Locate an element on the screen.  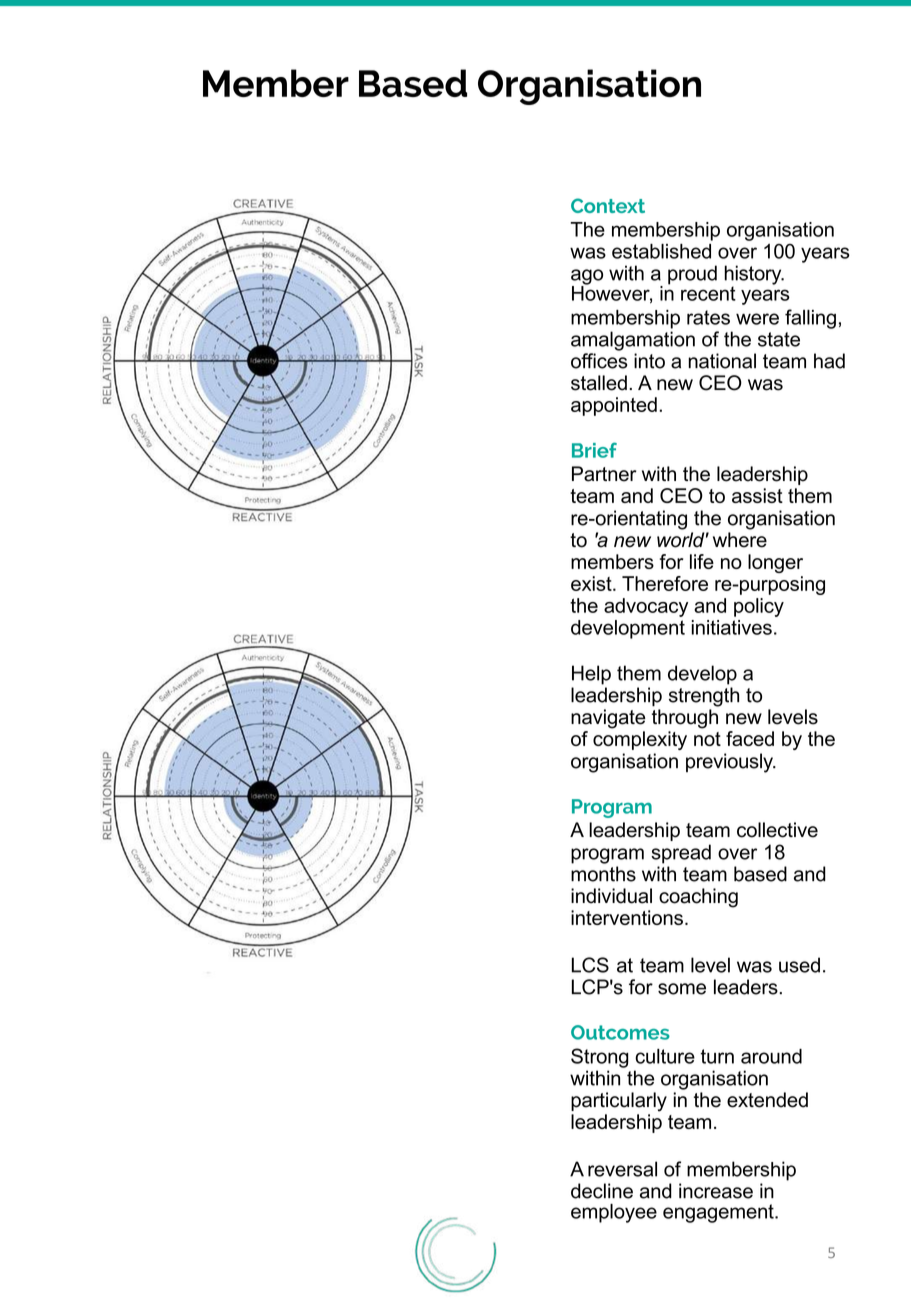
decline is located at coordinates (602, 1191).
